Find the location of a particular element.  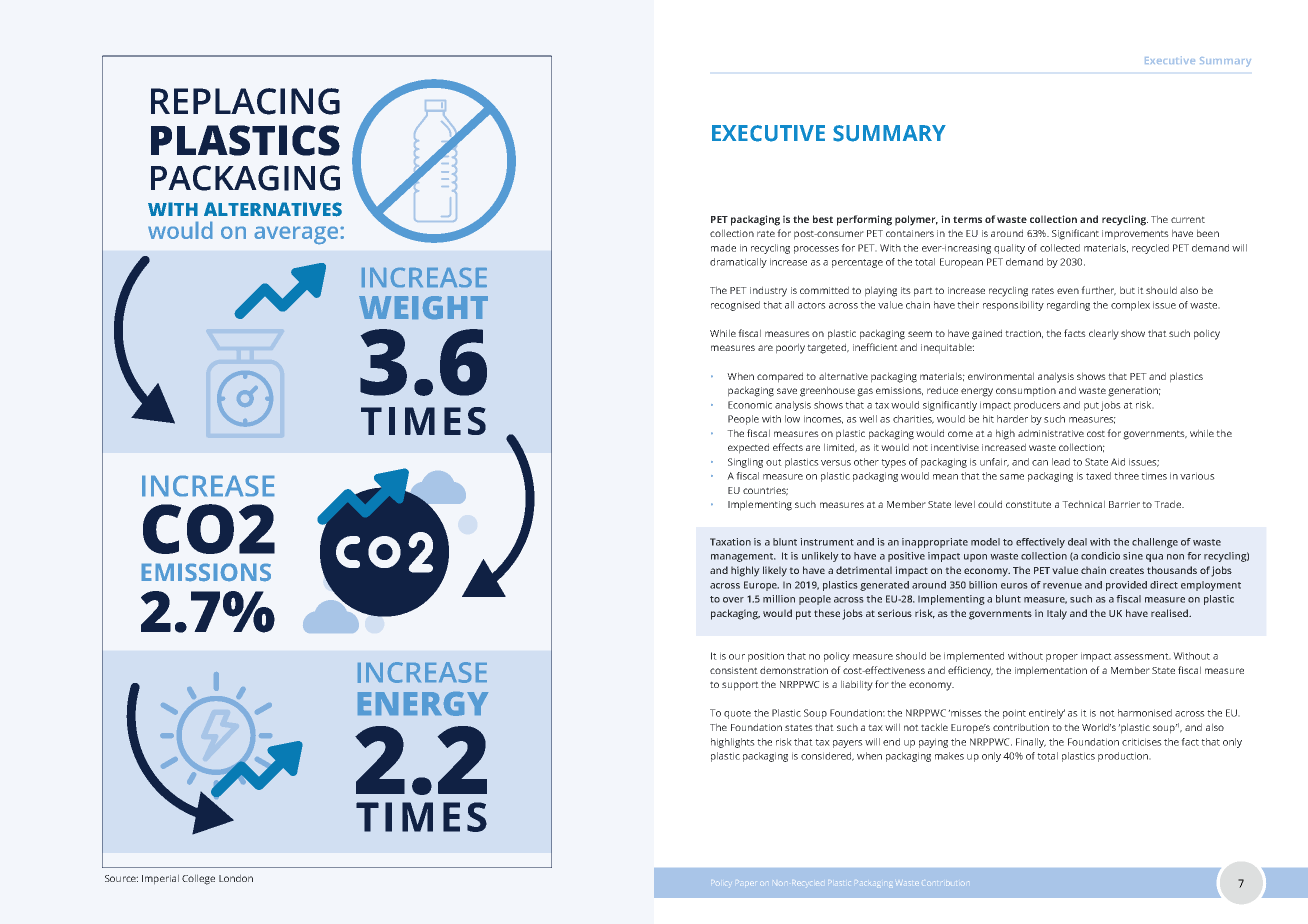

proper is located at coordinates (1062, 658).
